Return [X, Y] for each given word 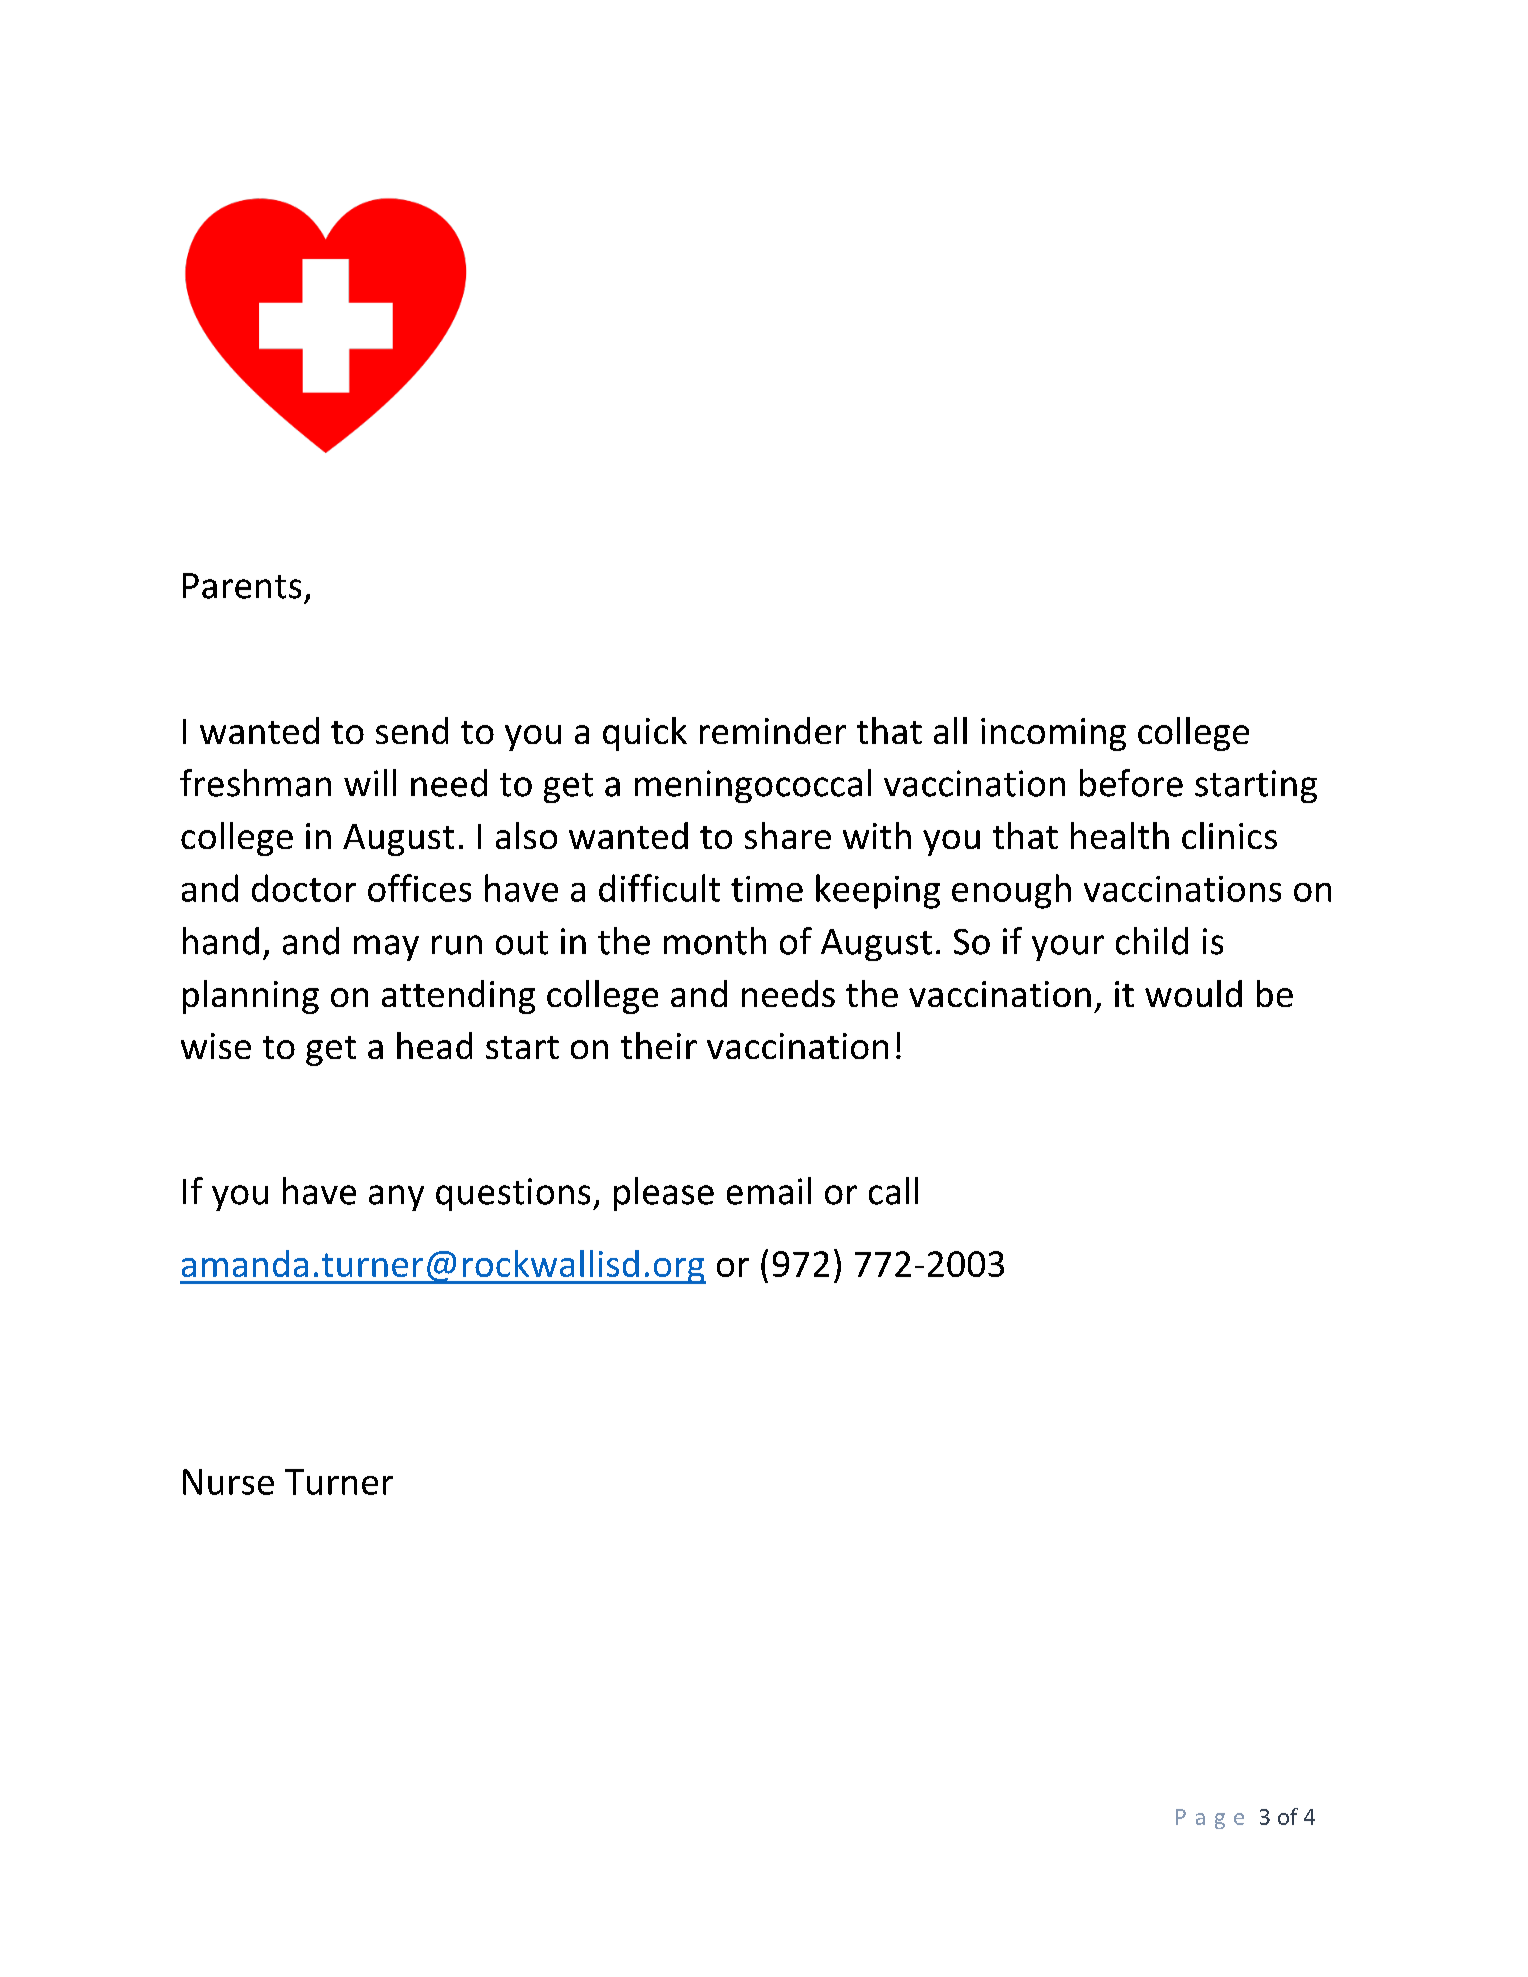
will [370, 782]
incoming [1053, 734]
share [788, 835]
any [396, 1198]
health [1120, 835]
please [664, 1194]
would [1193, 993]
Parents [242, 586]
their [659, 1045]
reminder [773, 730]
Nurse [228, 1482]
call [893, 1191]
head [434, 1045]
